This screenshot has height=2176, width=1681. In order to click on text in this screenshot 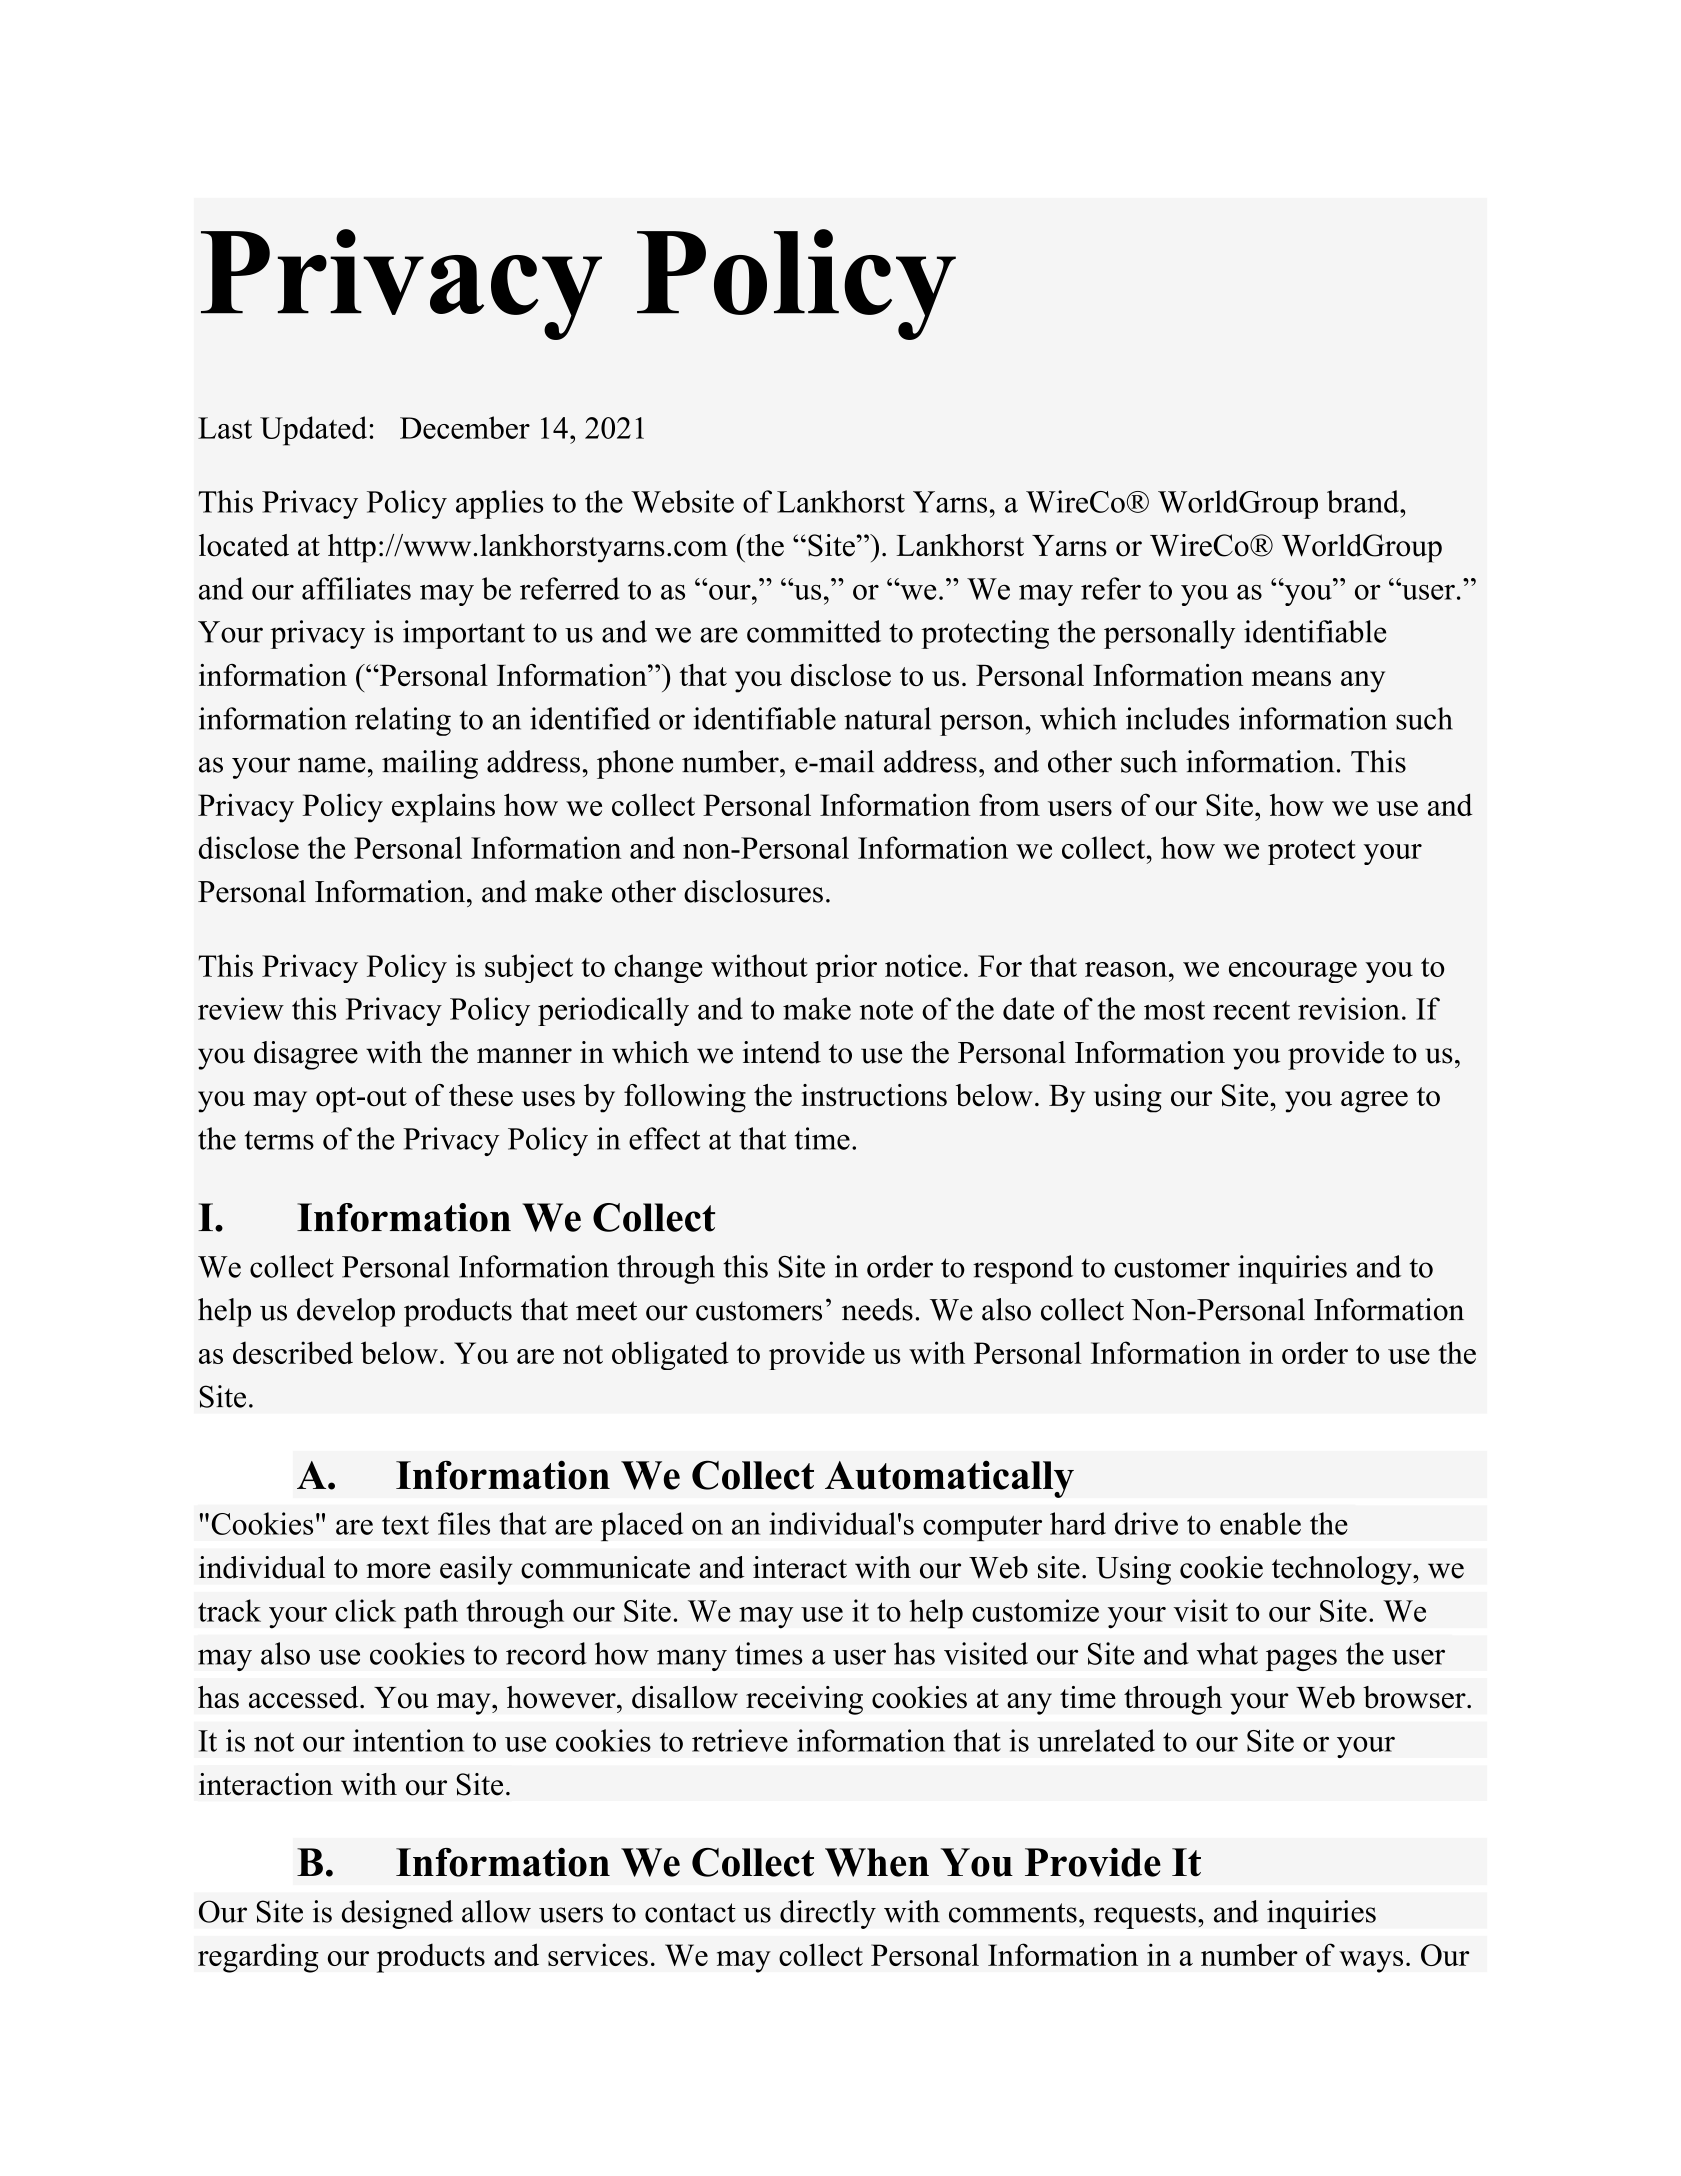, I will do `click(405, 1525)`.
